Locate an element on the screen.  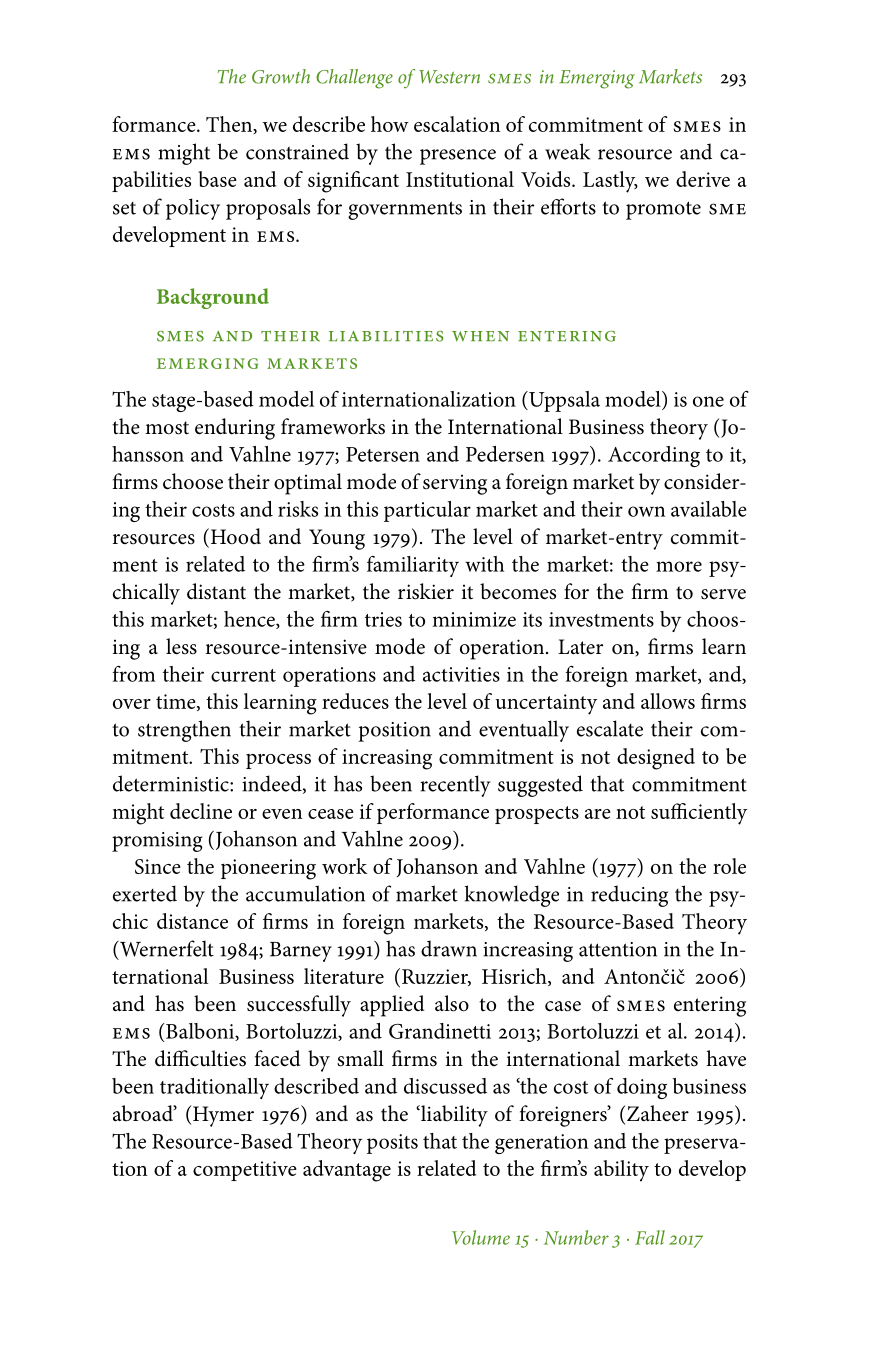
competitive is located at coordinates (245, 1171).
